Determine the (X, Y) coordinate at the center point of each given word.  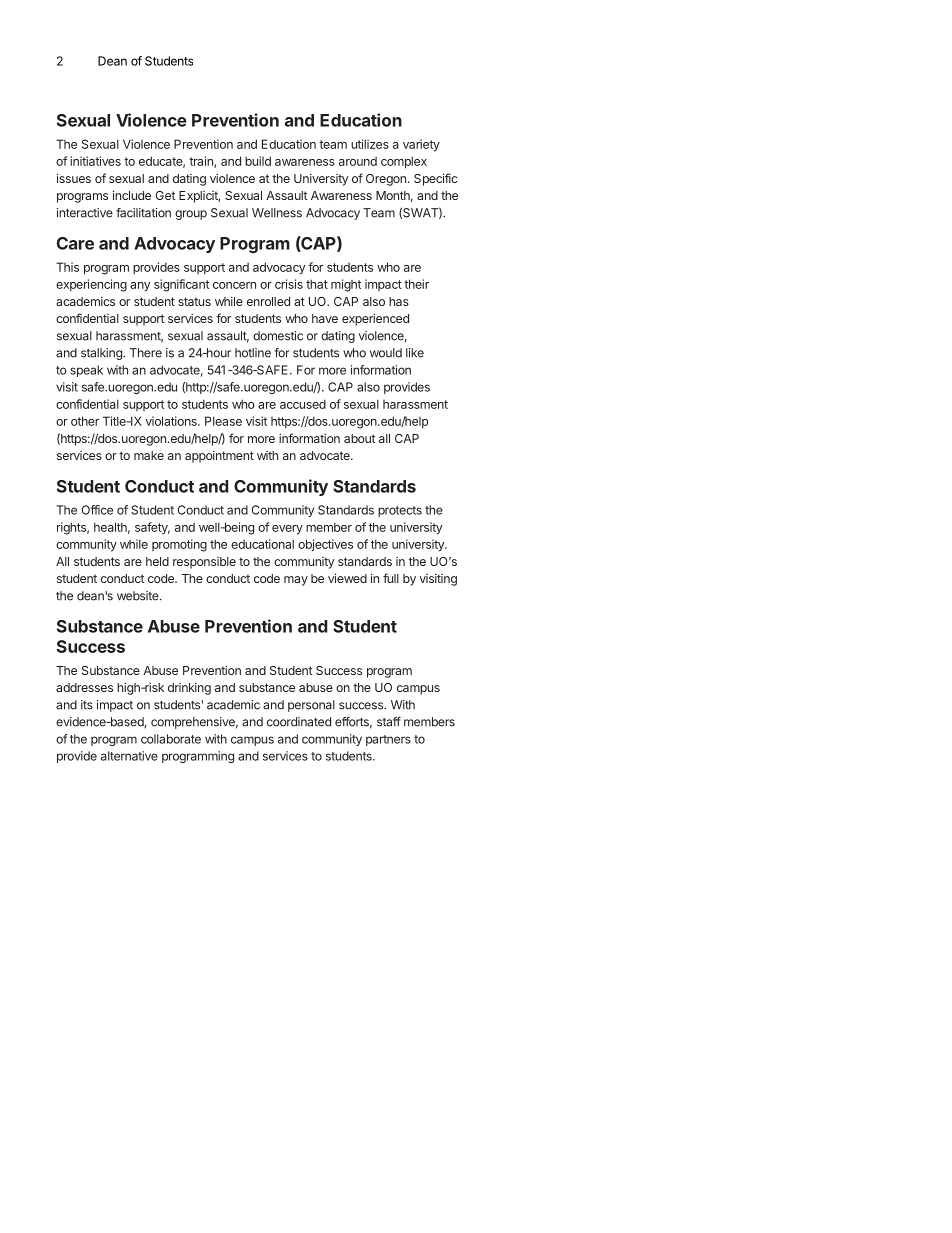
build (258, 161)
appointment (219, 457)
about (359, 438)
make (149, 455)
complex (404, 162)
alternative (129, 756)
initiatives (95, 161)
